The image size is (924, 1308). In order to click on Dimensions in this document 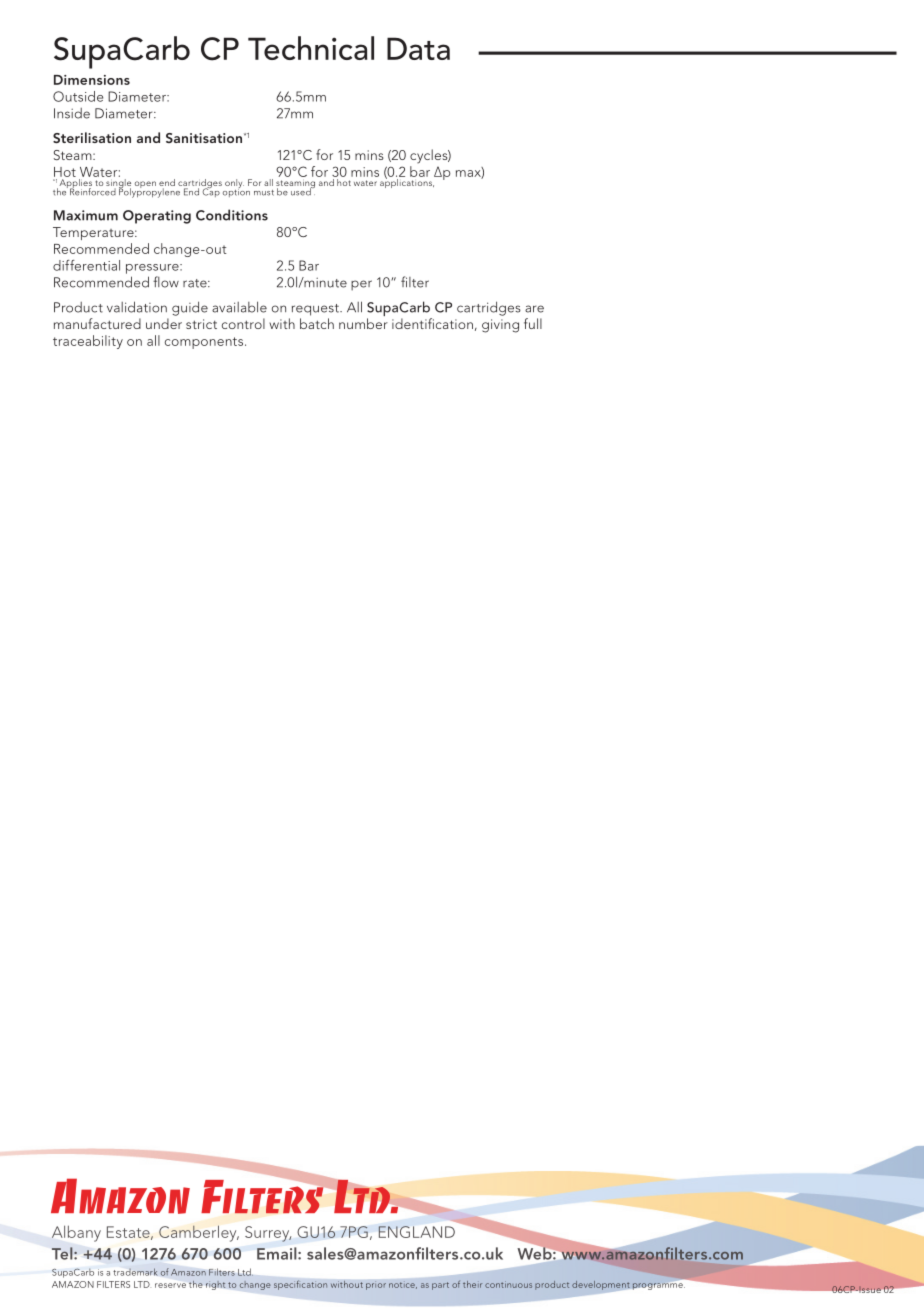, I will do `click(92, 80)`.
